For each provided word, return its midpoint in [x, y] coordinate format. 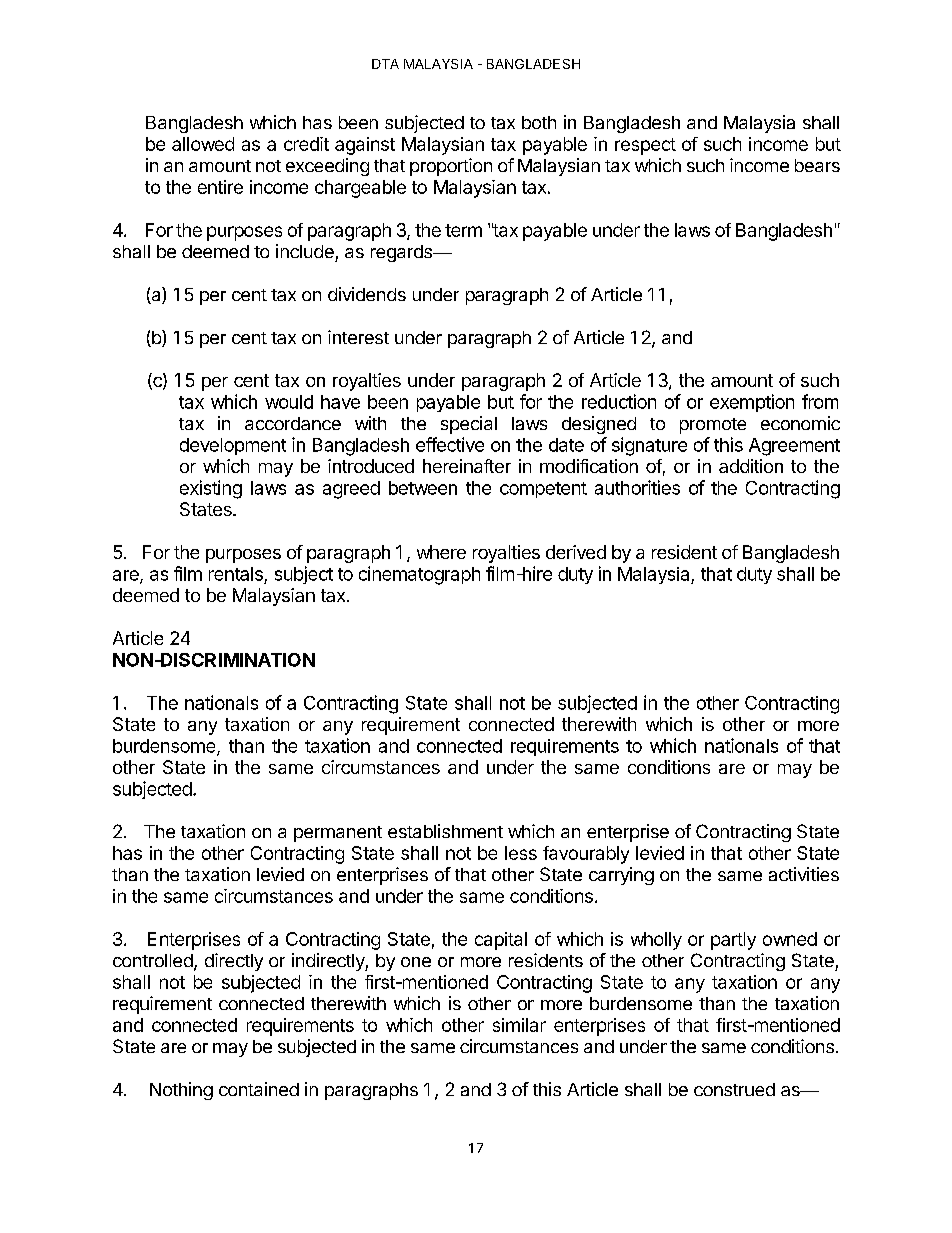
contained [259, 1089]
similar [519, 1025]
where [441, 552]
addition [751, 466]
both [539, 122]
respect [645, 146]
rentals [236, 574]
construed [734, 1089]
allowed [203, 144]
